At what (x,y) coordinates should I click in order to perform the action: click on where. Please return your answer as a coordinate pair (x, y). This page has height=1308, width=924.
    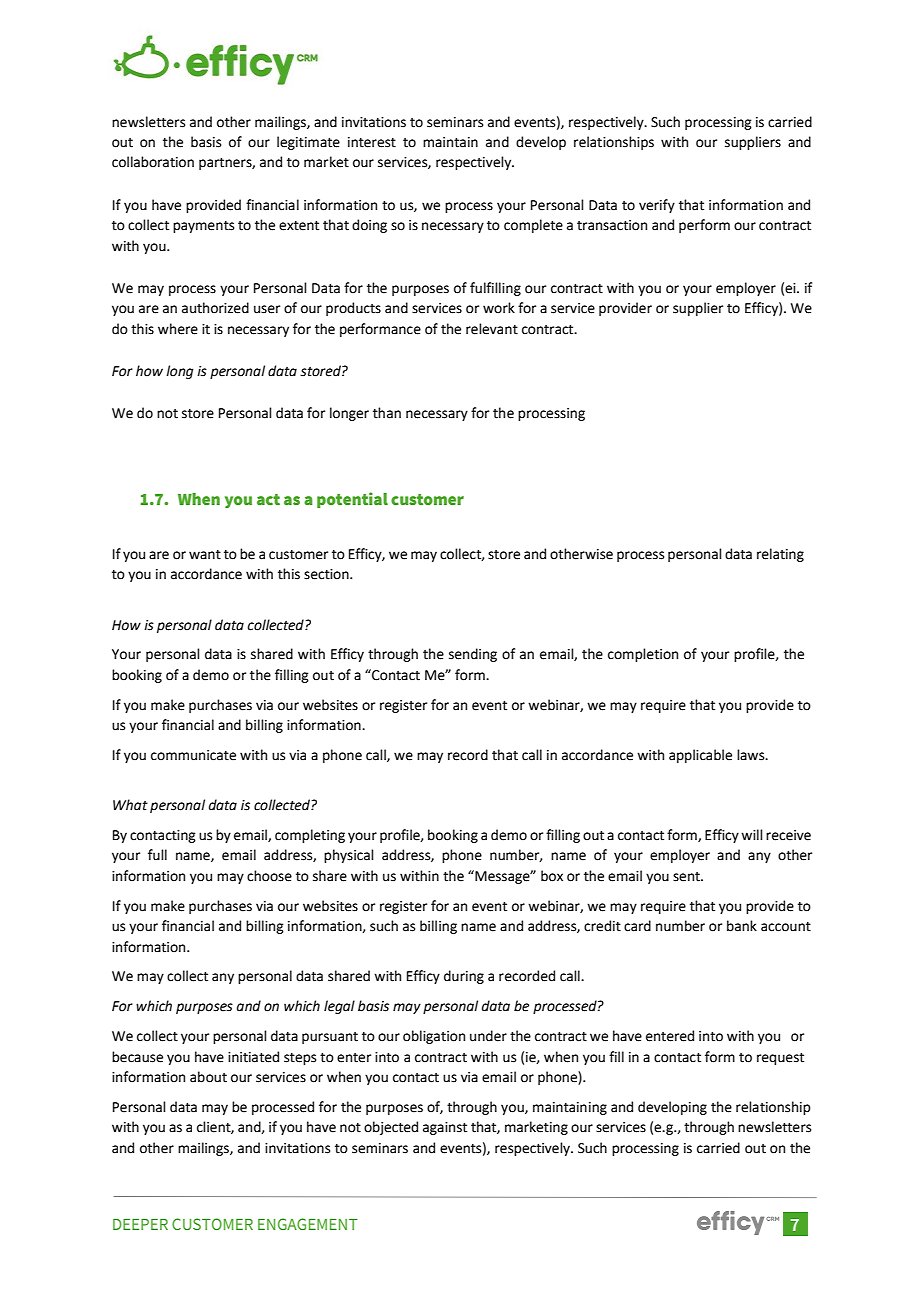
    Looking at the image, I should click on (178, 329).
